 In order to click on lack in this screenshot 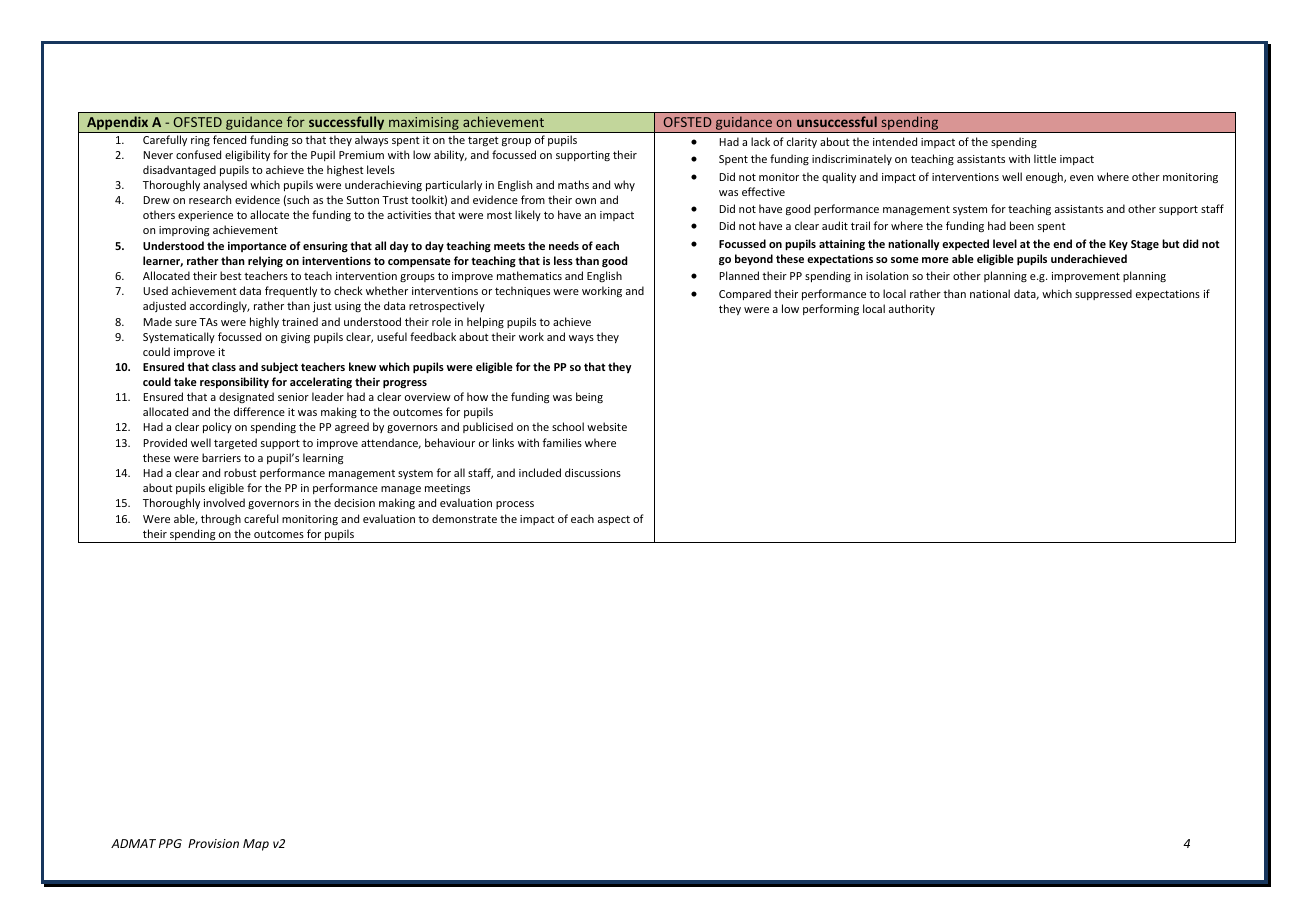, I will do `click(760, 141)`.
